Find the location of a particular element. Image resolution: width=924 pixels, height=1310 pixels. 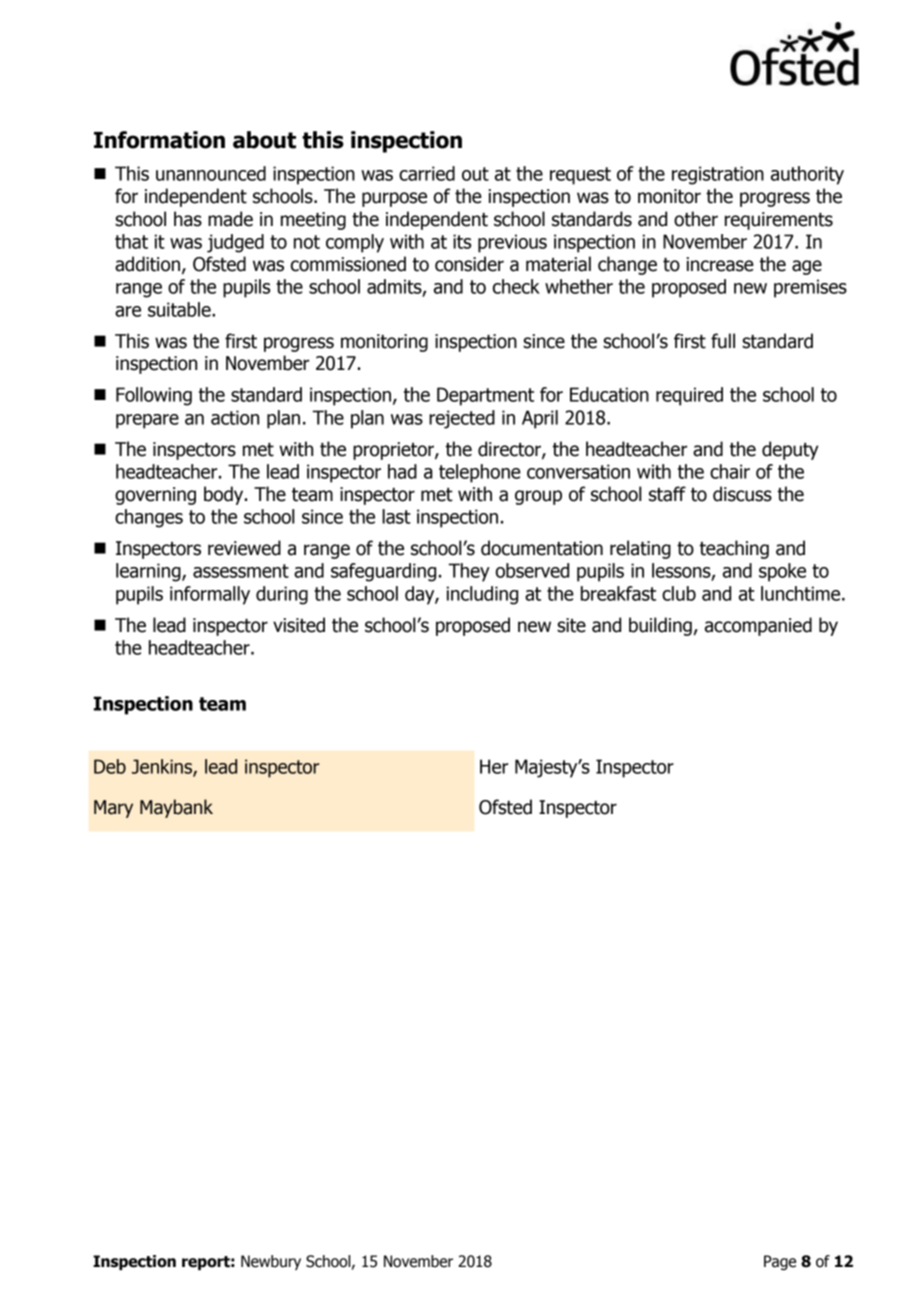

action is located at coordinates (235, 417).
